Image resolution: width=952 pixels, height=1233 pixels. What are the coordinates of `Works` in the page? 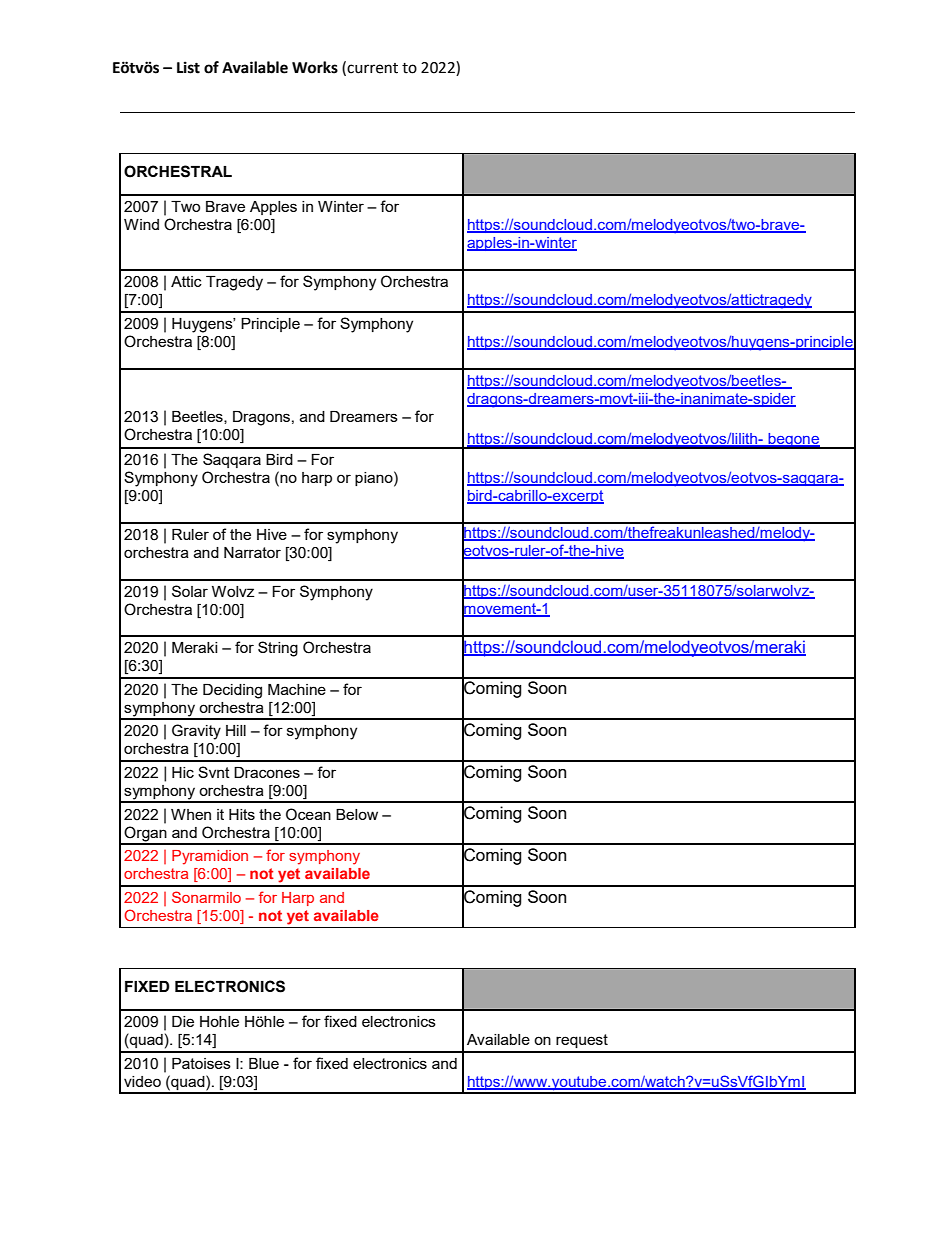 It's located at (315, 67).
